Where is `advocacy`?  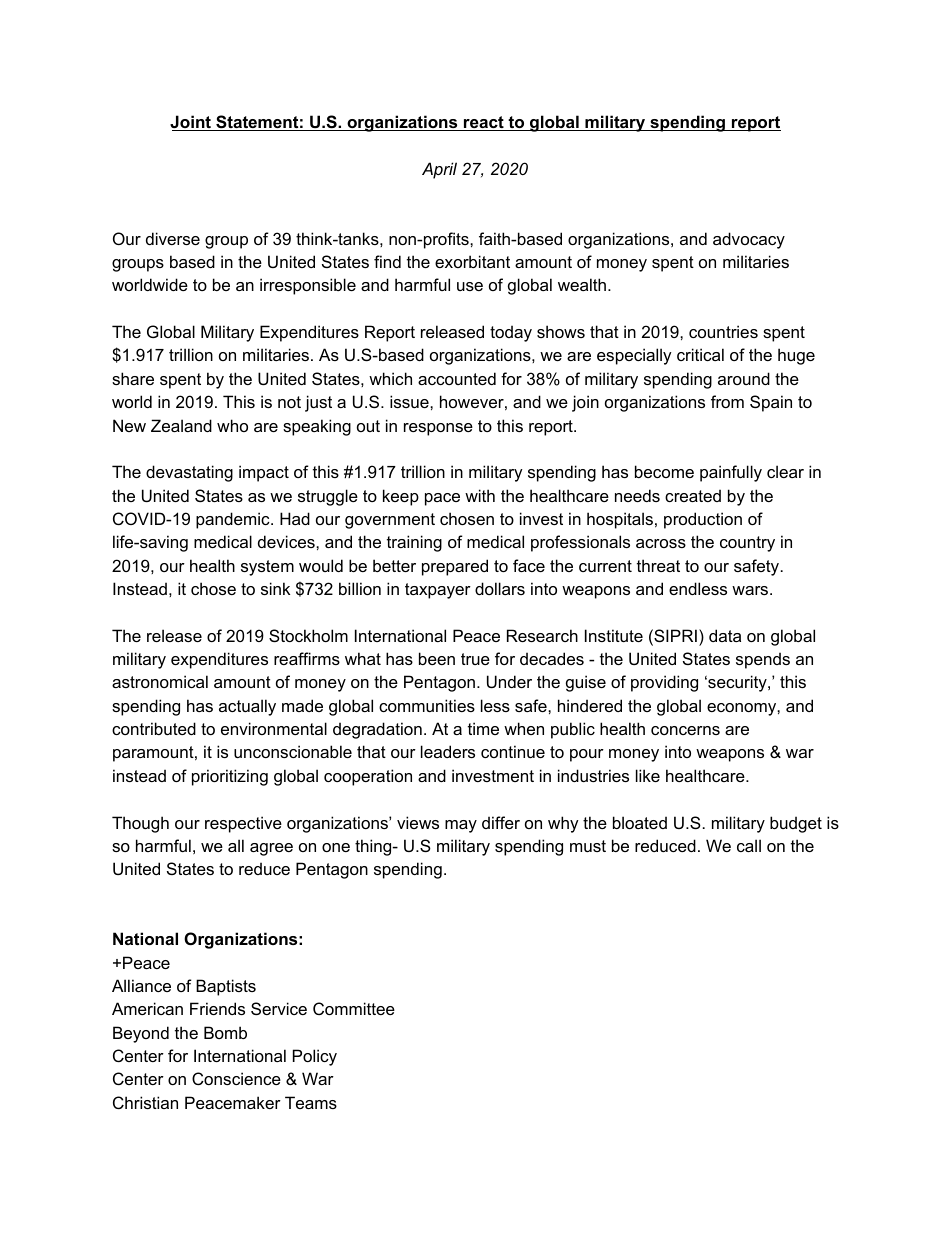 advocacy is located at coordinates (749, 240).
